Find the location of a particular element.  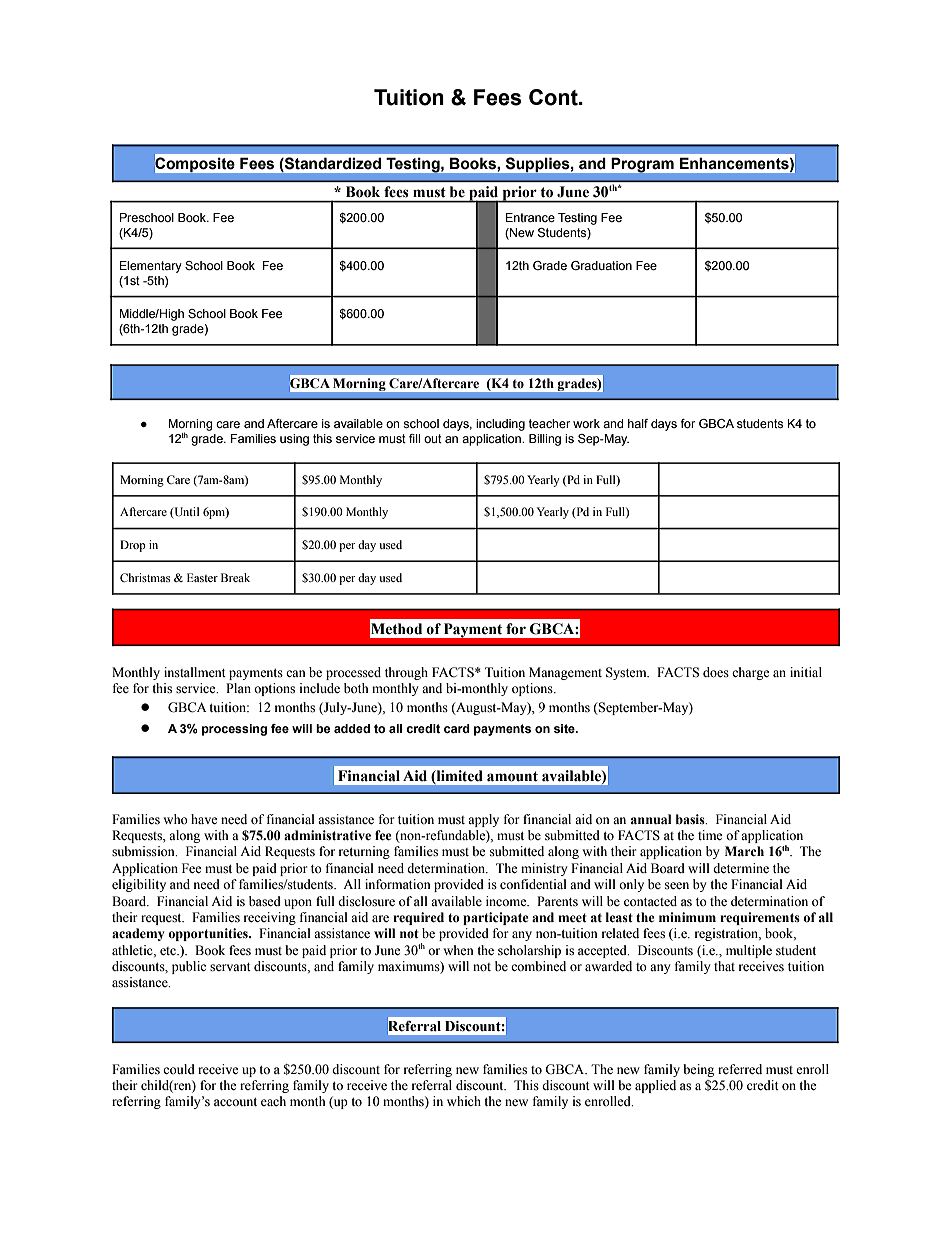

based is located at coordinates (265, 901).
